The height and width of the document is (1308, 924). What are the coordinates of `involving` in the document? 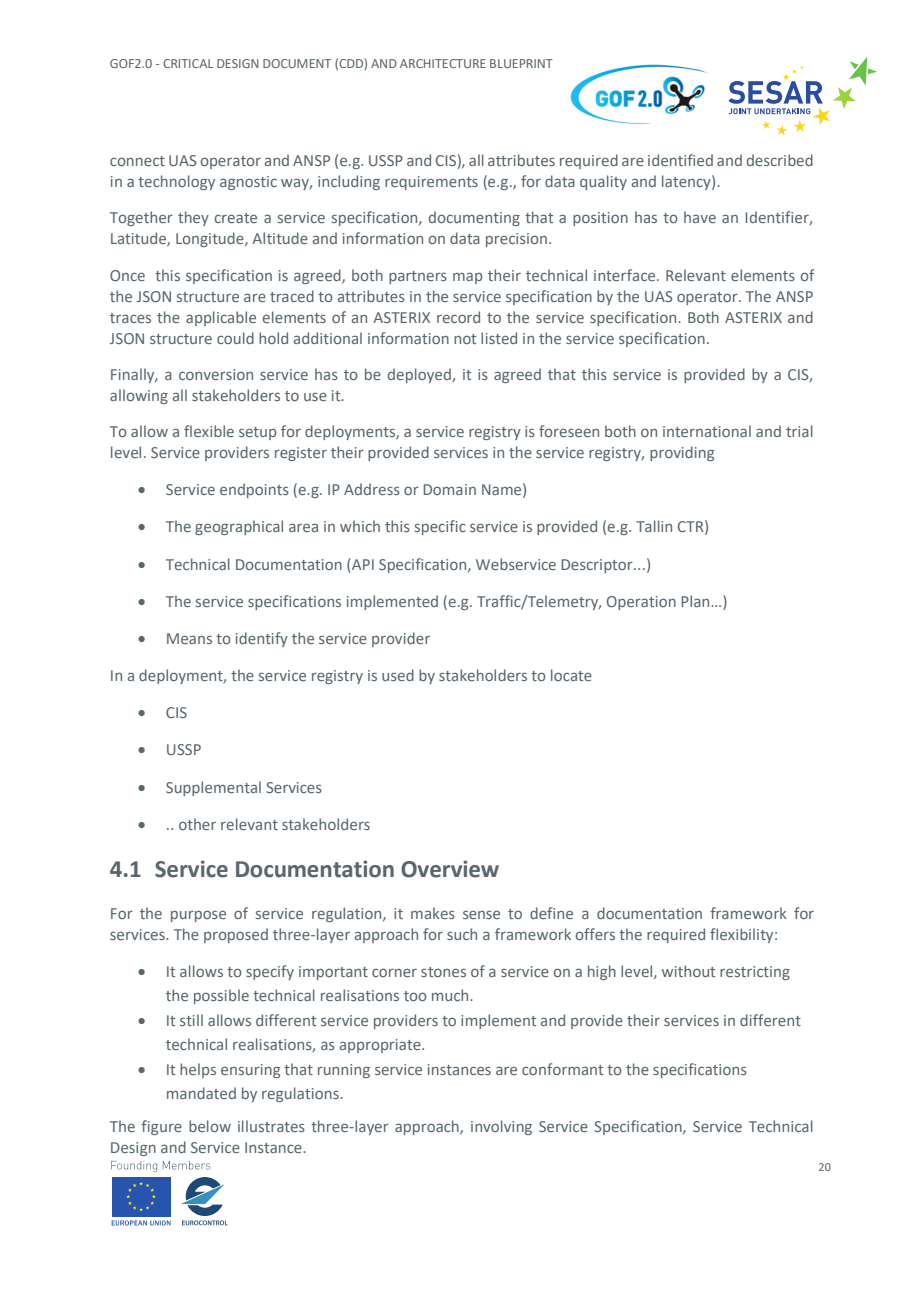 It's located at (501, 1127).
